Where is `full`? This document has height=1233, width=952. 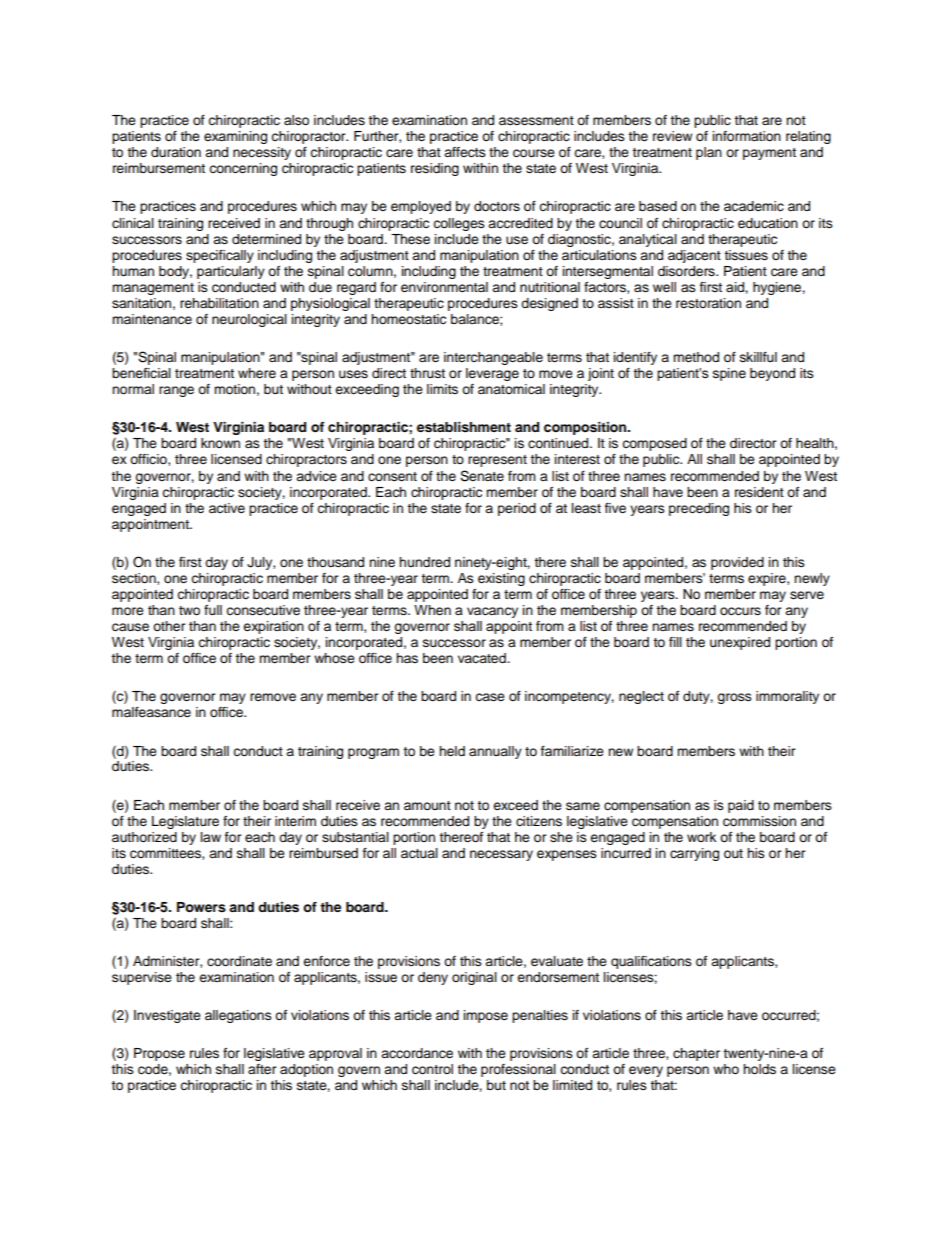 full is located at coordinates (213, 610).
